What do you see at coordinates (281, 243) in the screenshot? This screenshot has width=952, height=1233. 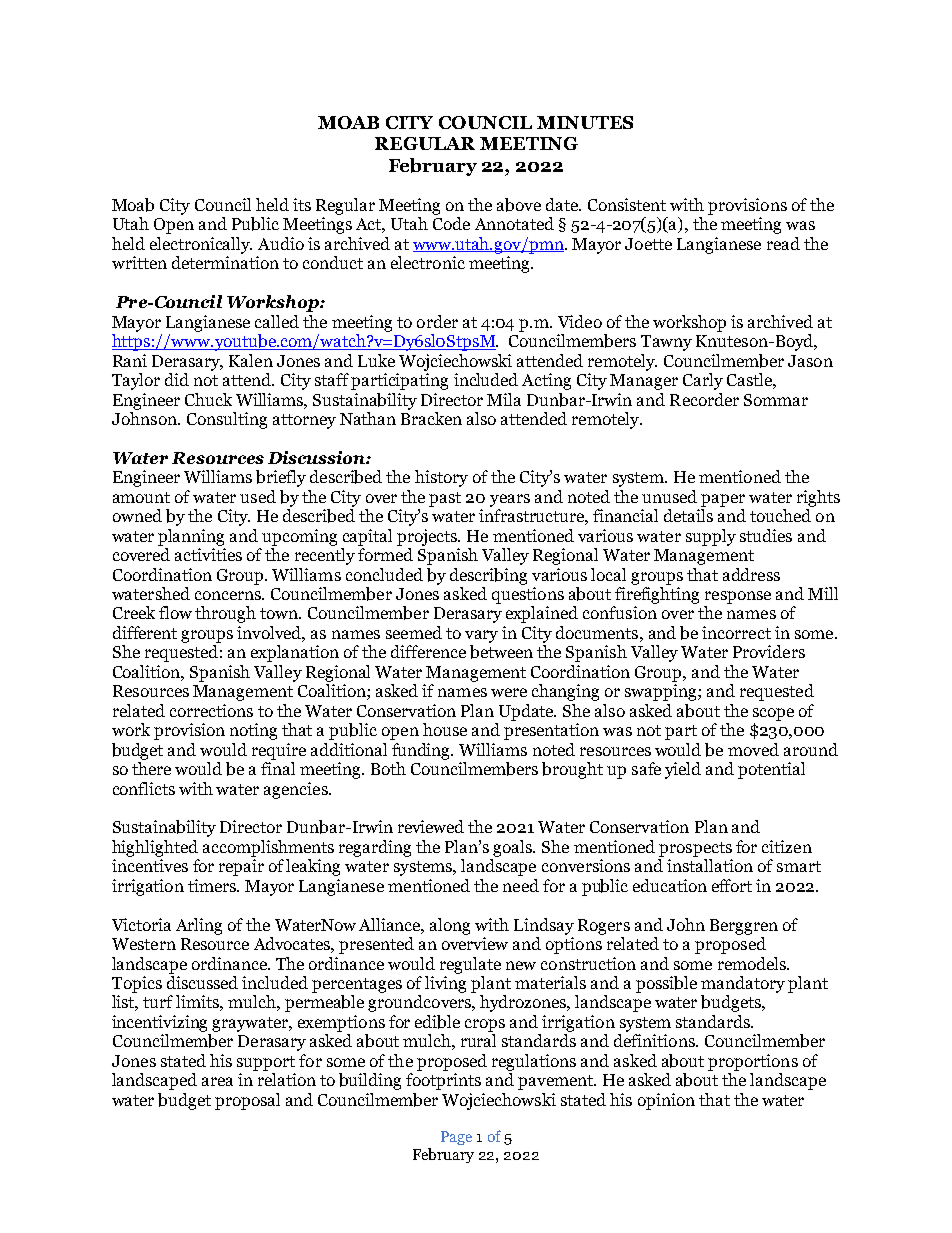 I see `Audio` at bounding box center [281, 243].
